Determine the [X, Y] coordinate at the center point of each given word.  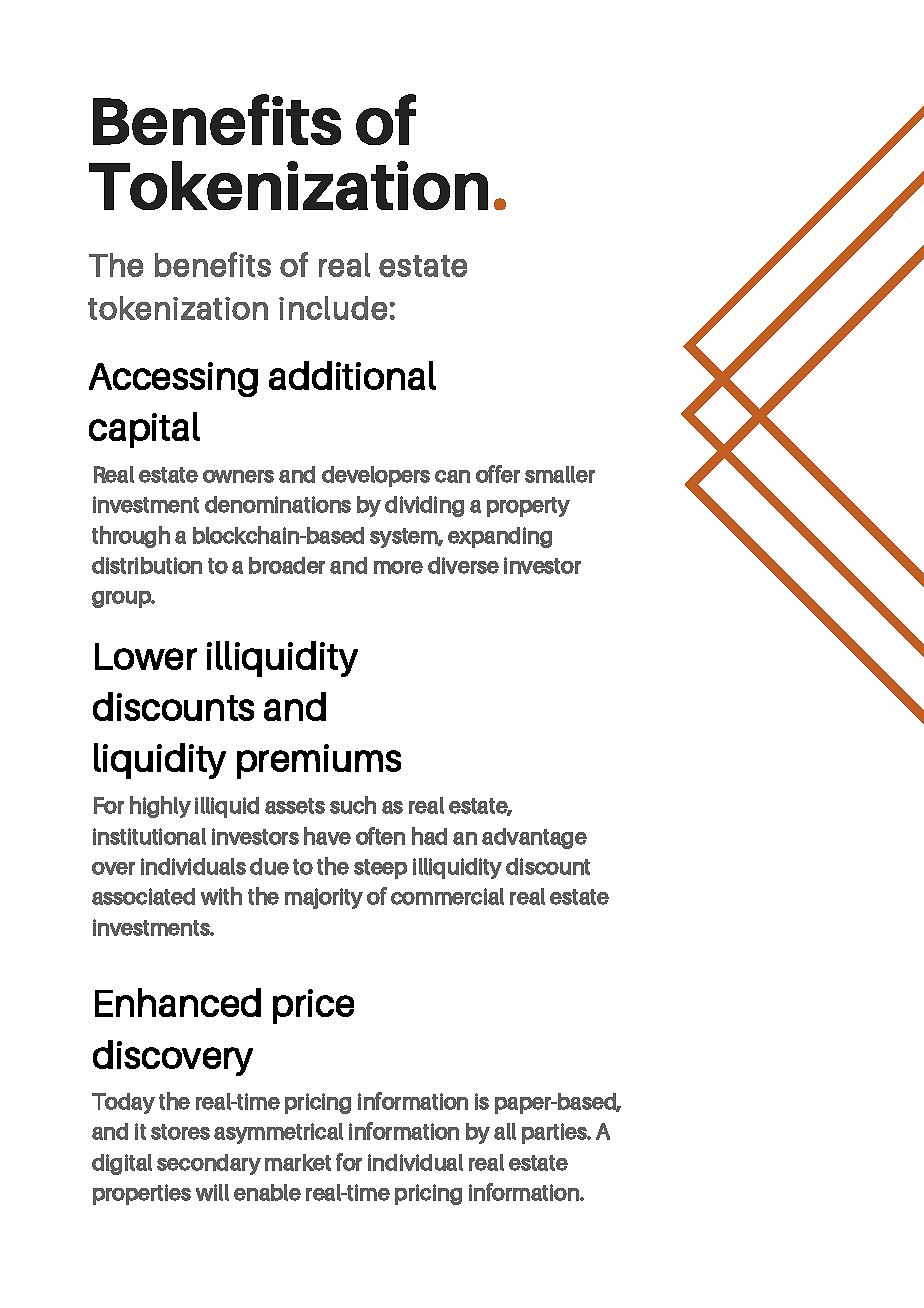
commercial [447, 896]
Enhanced [178, 1002]
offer [498, 474]
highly [160, 807]
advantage [534, 838]
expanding [500, 537]
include [333, 308]
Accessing [173, 379]
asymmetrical [278, 1133]
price [313, 1006]
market [298, 1162]
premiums [319, 761]
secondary [209, 1164]
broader [287, 565]
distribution [147, 565]
